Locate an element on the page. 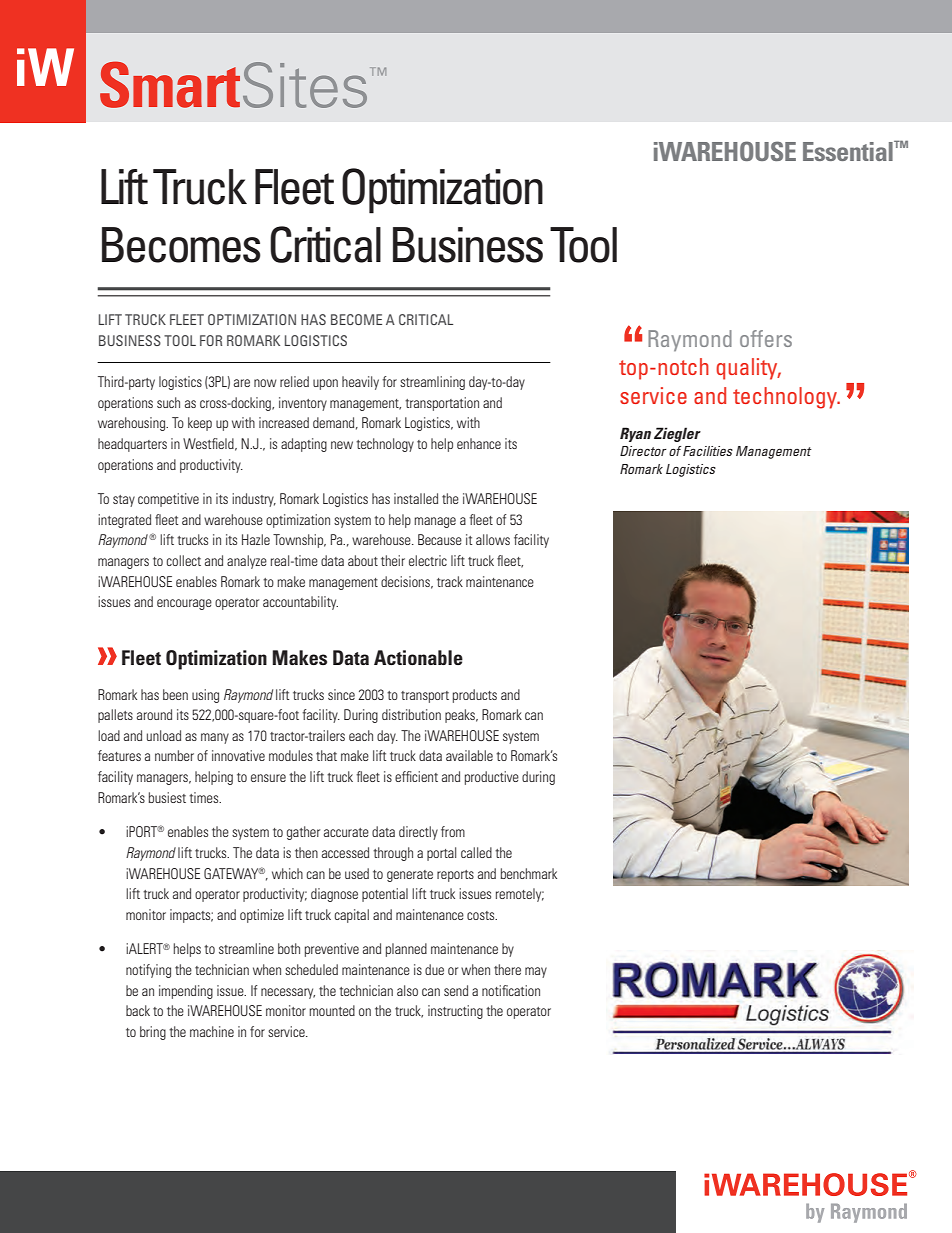 The height and width of the image is (1233, 952). available is located at coordinates (469, 755).
